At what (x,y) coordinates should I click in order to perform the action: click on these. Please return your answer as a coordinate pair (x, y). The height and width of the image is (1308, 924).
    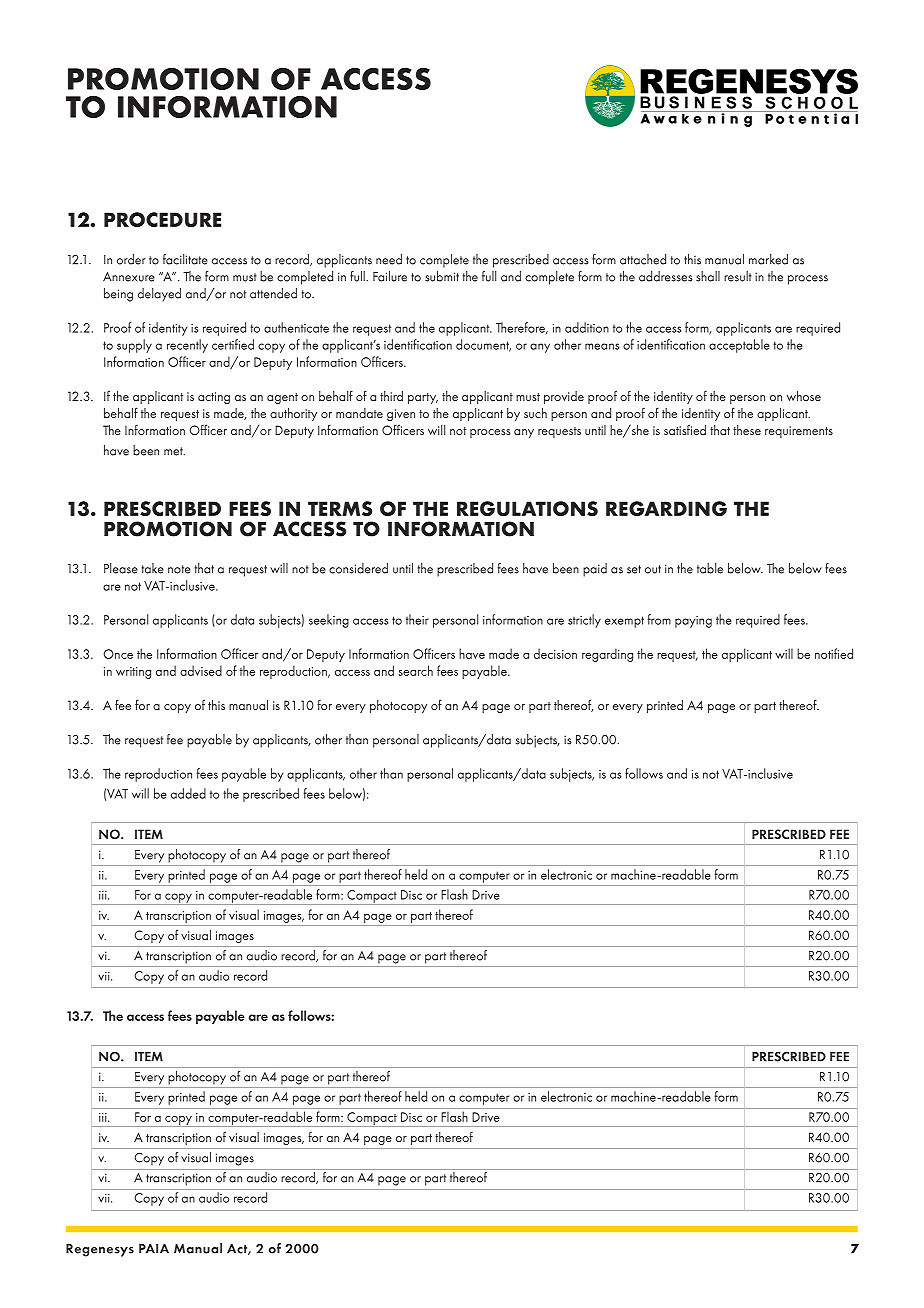
    Looking at the image, I should click on (747, 430).
